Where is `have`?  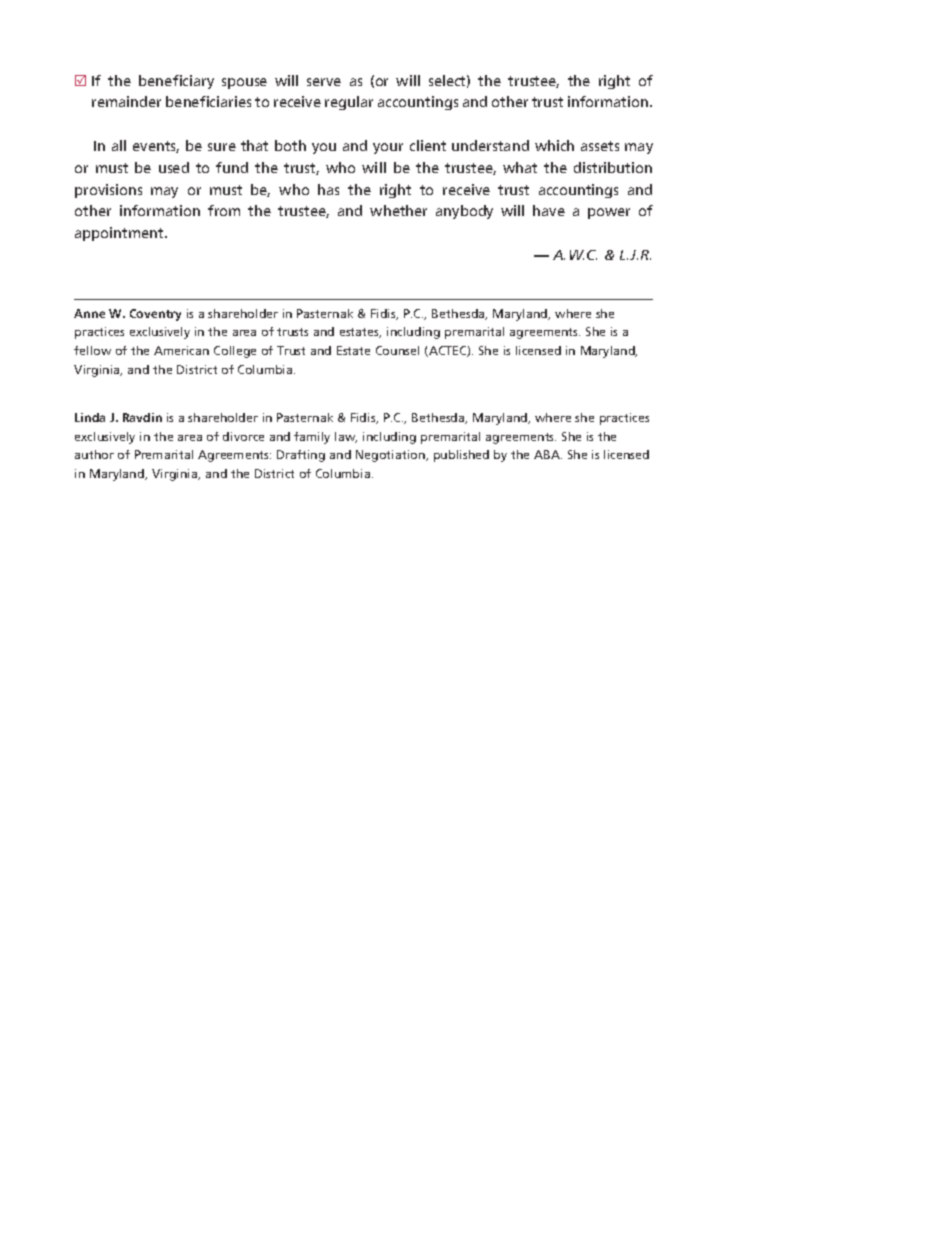
have is located at coordinates (549, 210).
